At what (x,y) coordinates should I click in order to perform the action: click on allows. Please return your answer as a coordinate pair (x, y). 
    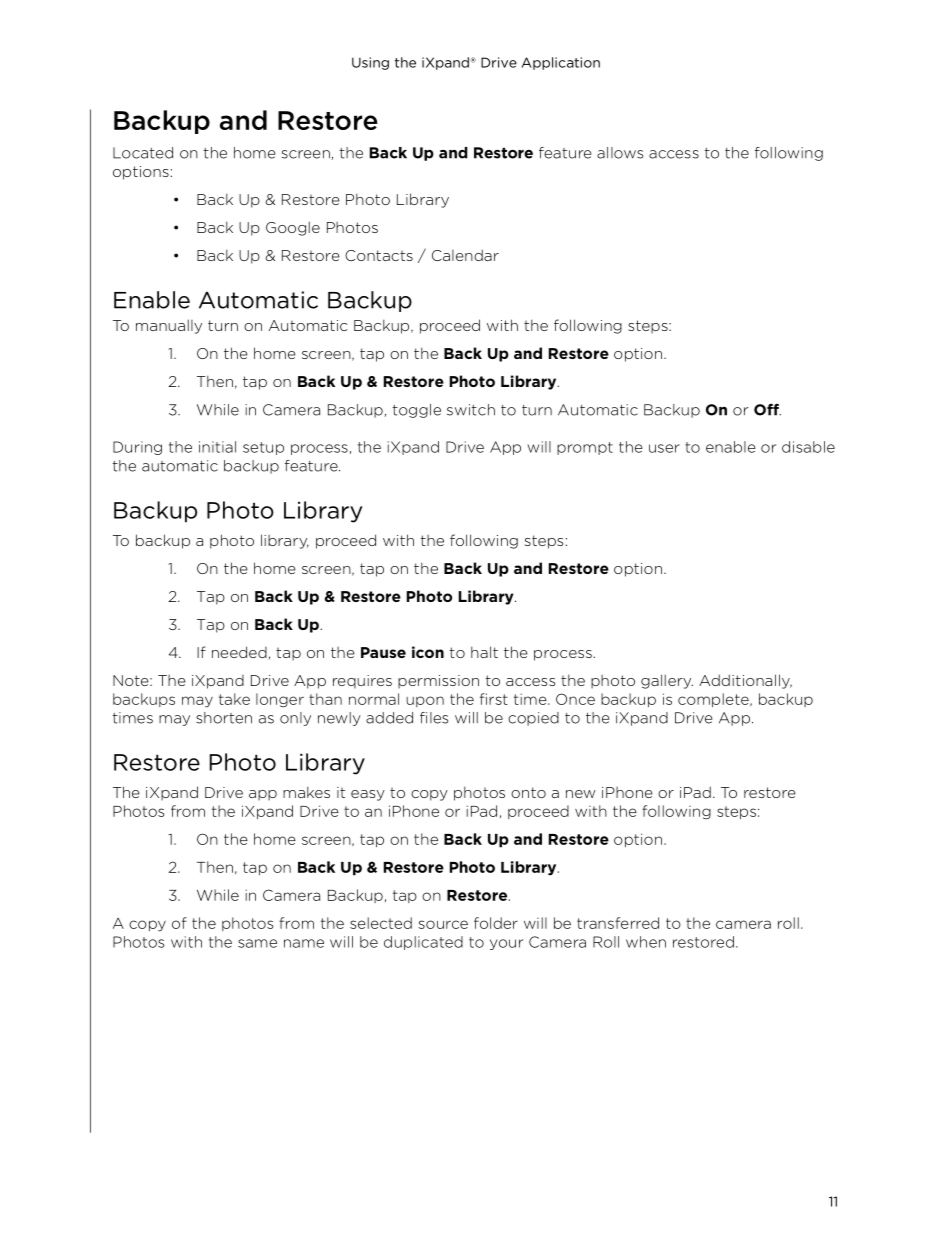
    Looking at the image, I should click on (620, 153).
